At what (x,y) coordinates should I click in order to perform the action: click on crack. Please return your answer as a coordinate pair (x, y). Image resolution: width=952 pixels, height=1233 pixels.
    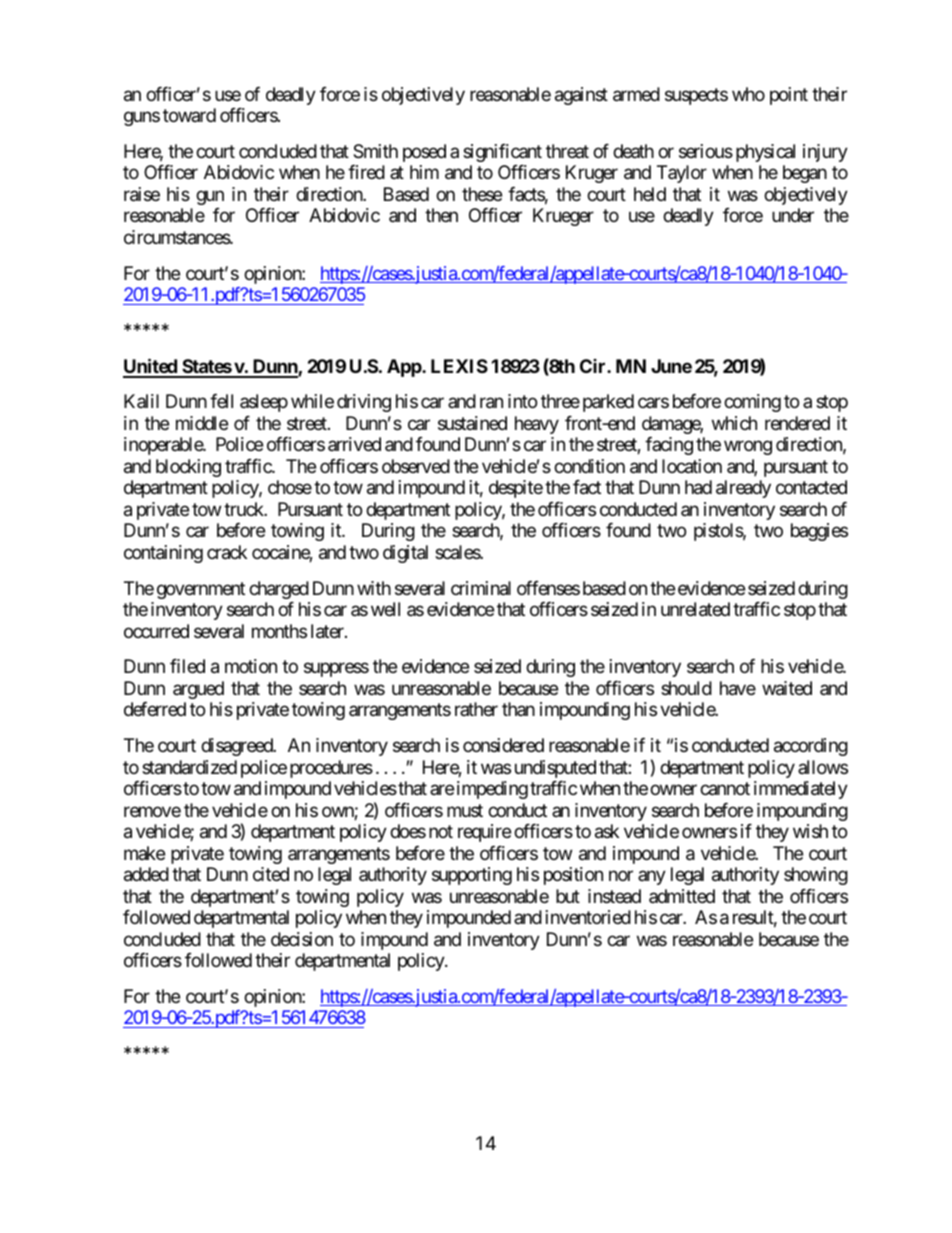
    Looking at the image, I should click on (227, 552).
